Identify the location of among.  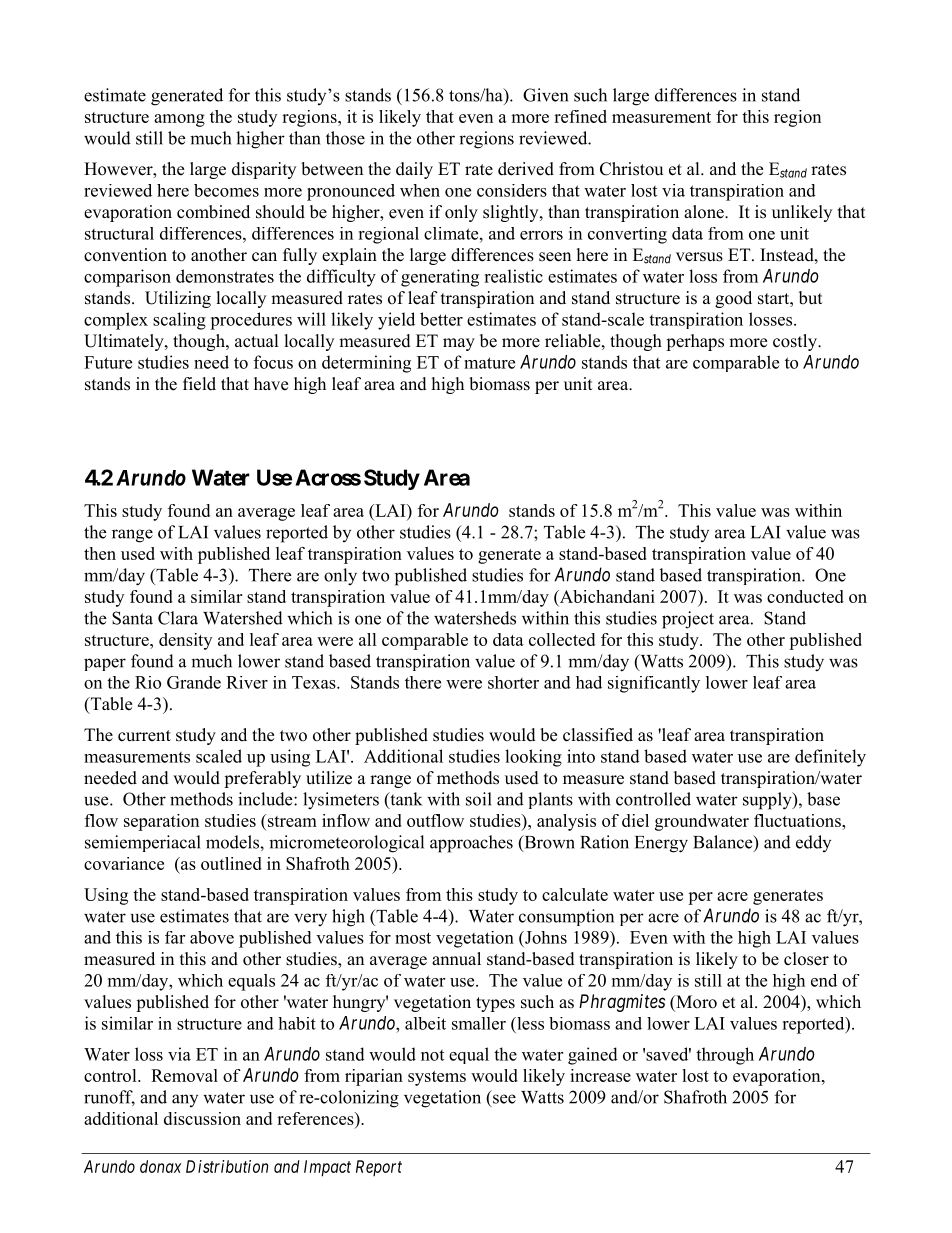
(179, 120).
